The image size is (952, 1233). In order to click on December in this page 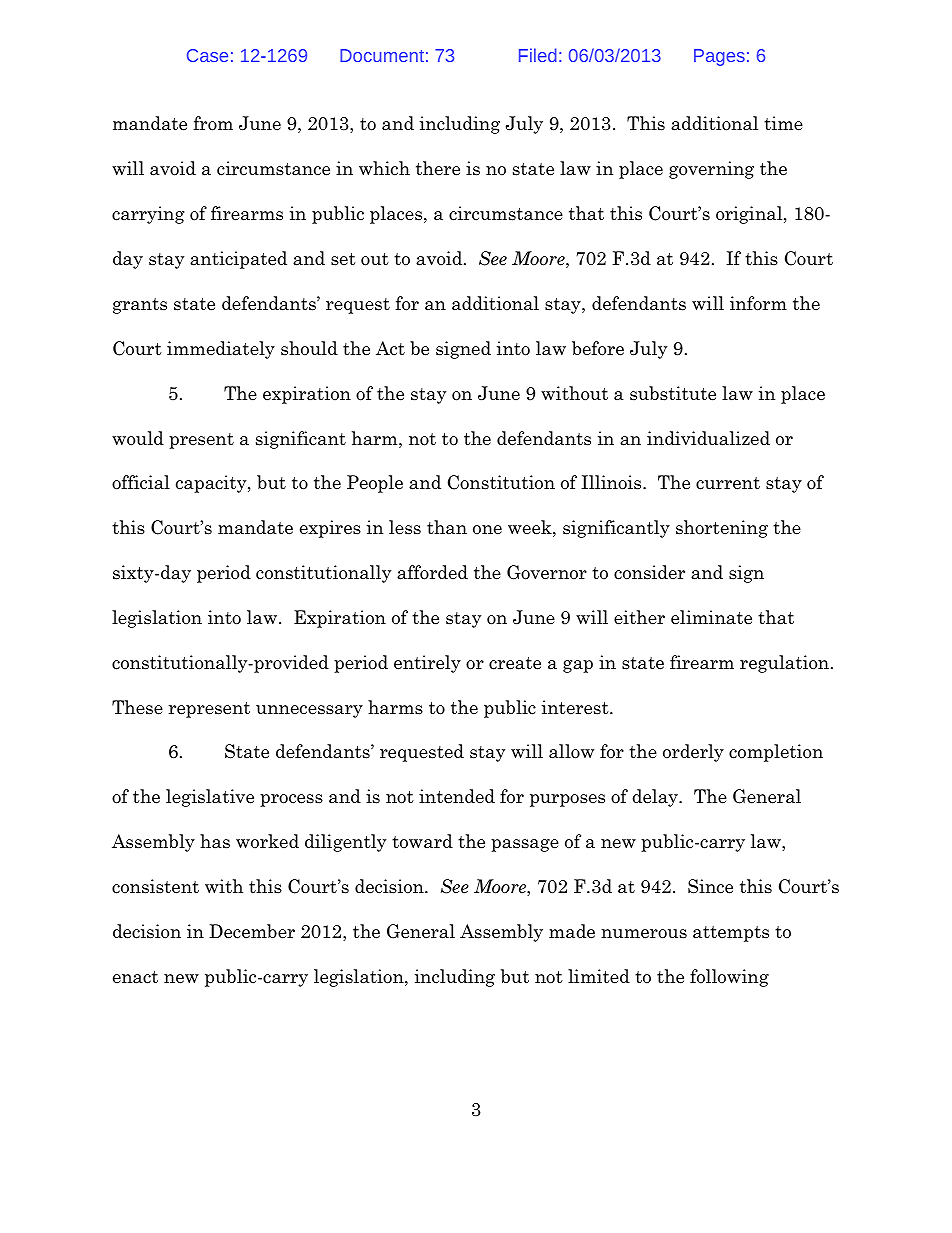, I will do `click(252, 931)`.
